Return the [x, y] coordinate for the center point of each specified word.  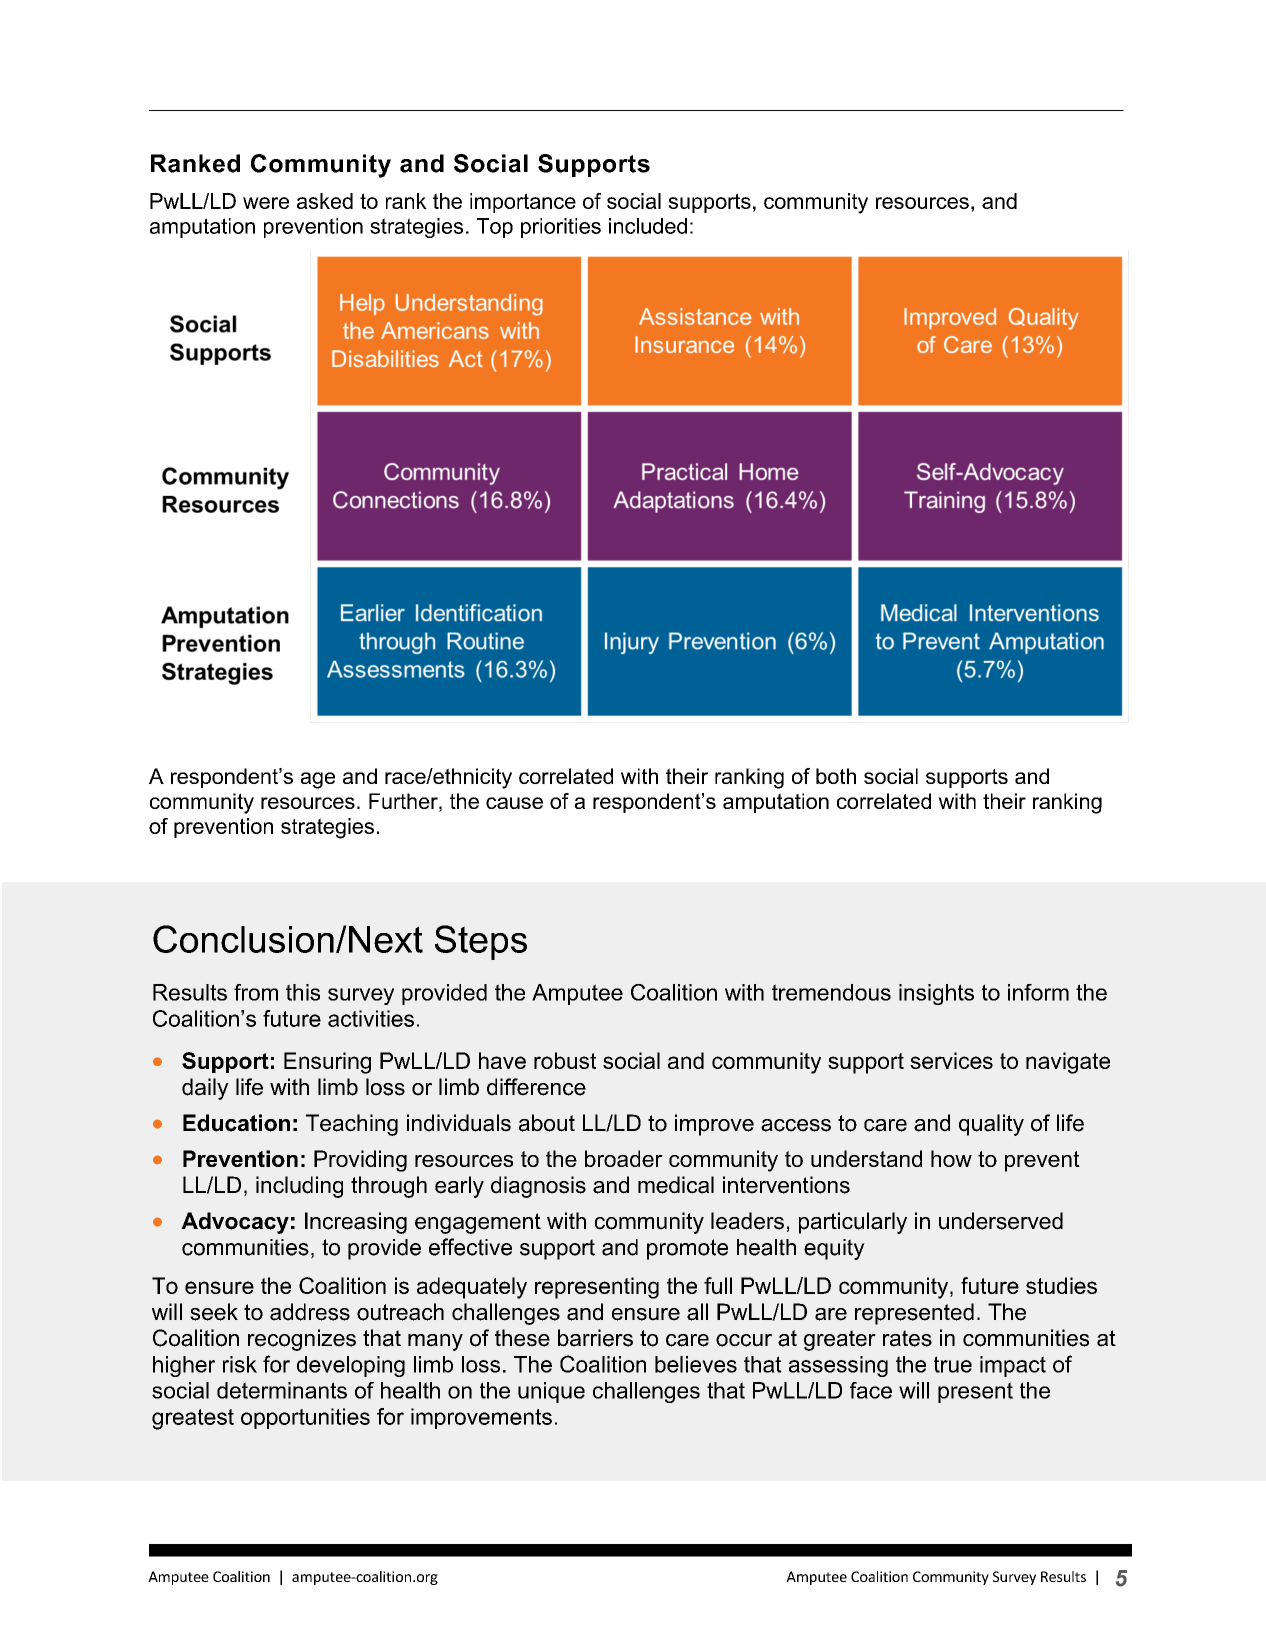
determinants [282, 1390]
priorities [561, 228]
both [836, 776]
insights [936, 994]
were [266, 203]
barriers [595, 1338]
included [648, 226]
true [953, 1364]
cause [514, 803]
